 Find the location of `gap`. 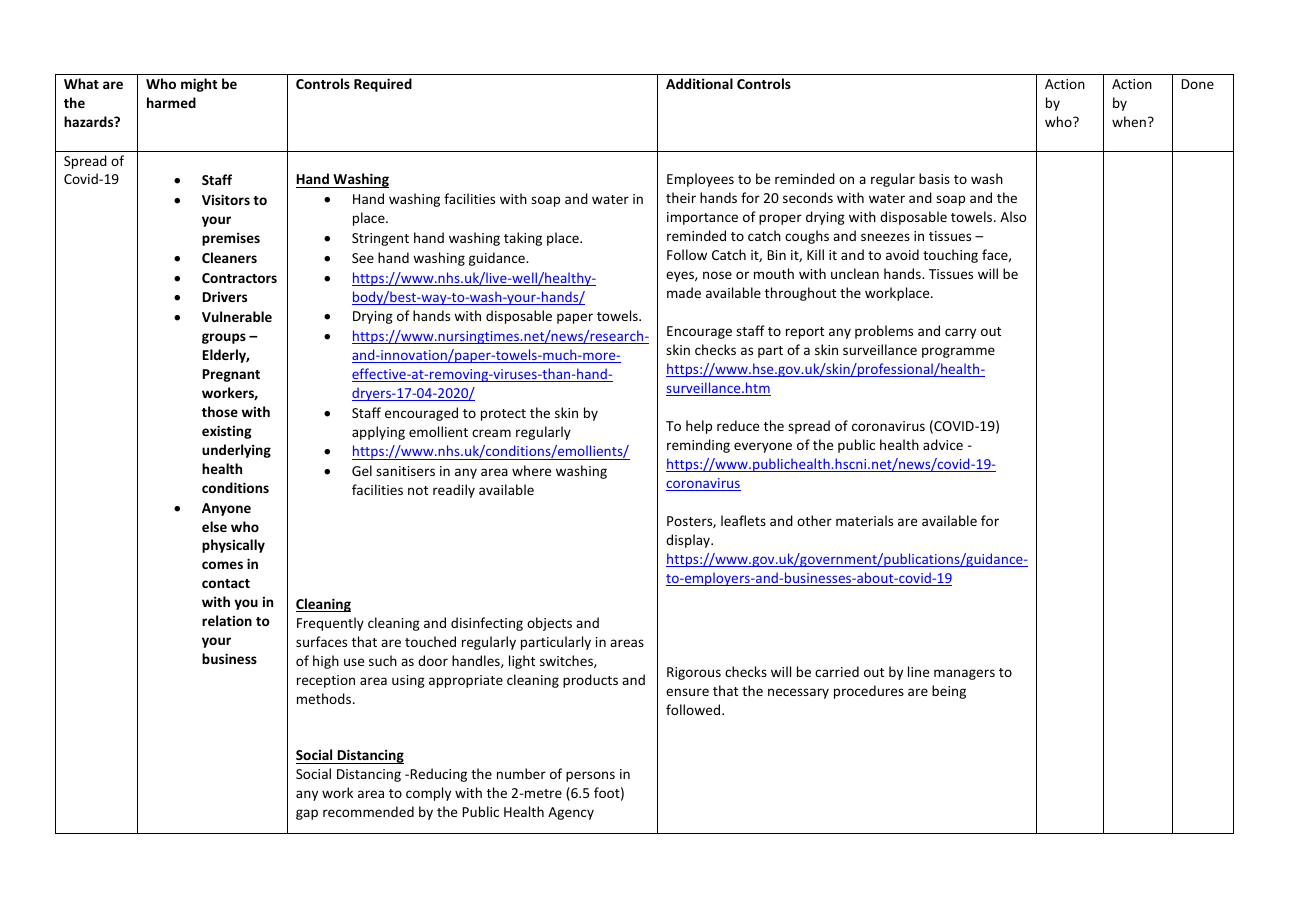

gap is located at coordinates (307, 814).
